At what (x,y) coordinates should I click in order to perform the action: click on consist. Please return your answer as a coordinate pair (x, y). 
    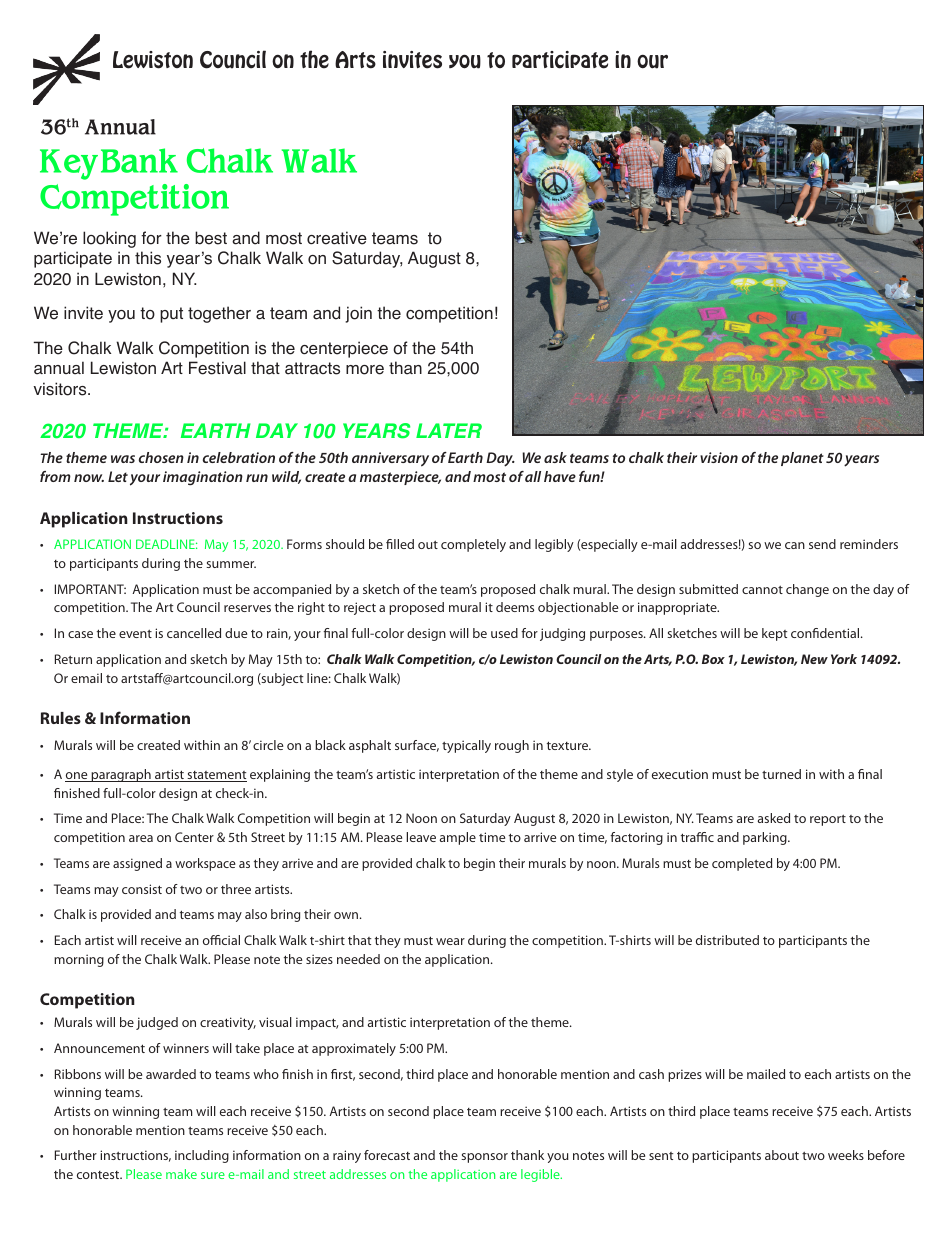
    Looking at the image, I should click on (142, 889).
